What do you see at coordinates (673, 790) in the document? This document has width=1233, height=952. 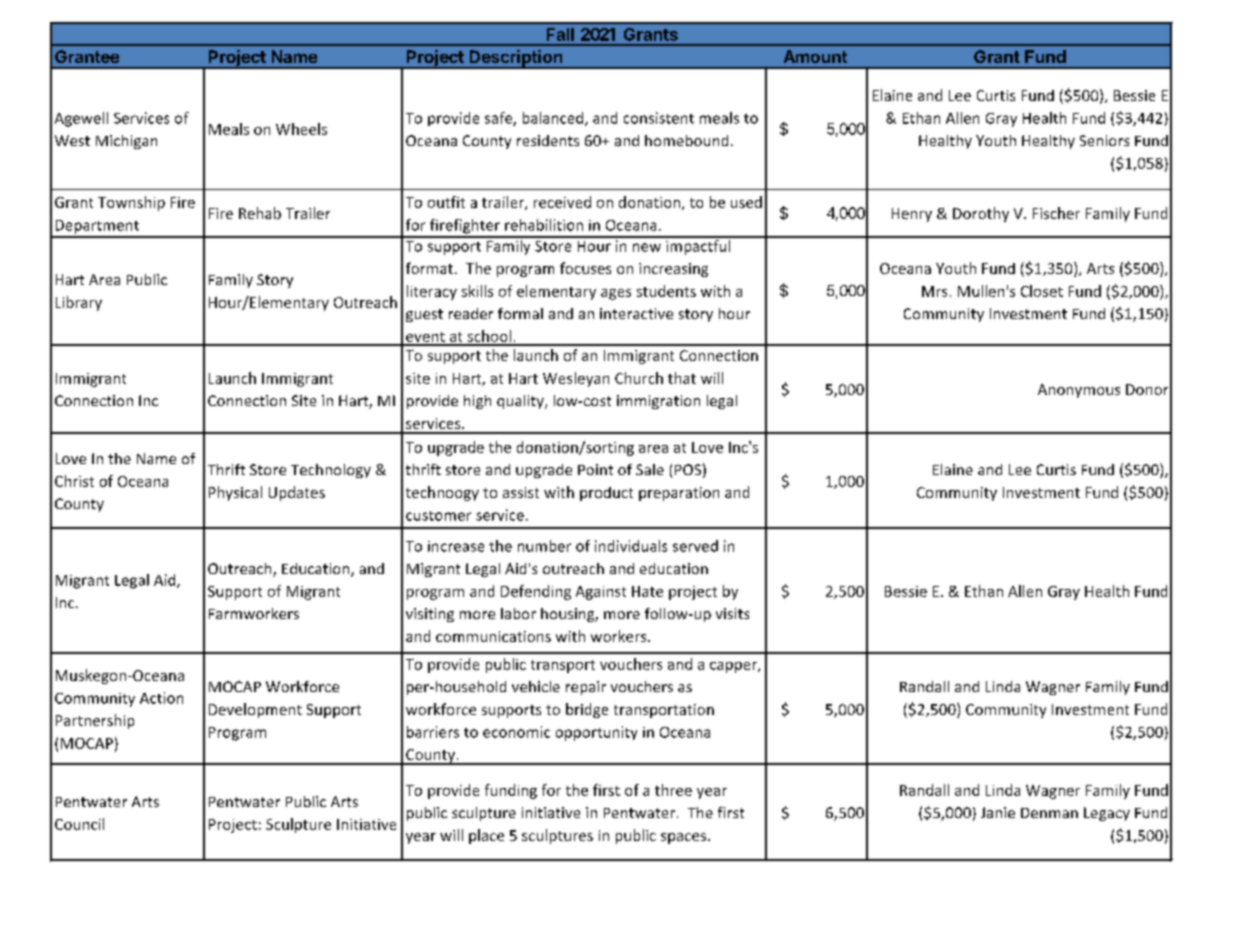 I see `three` at bounding box center [673, 790].
